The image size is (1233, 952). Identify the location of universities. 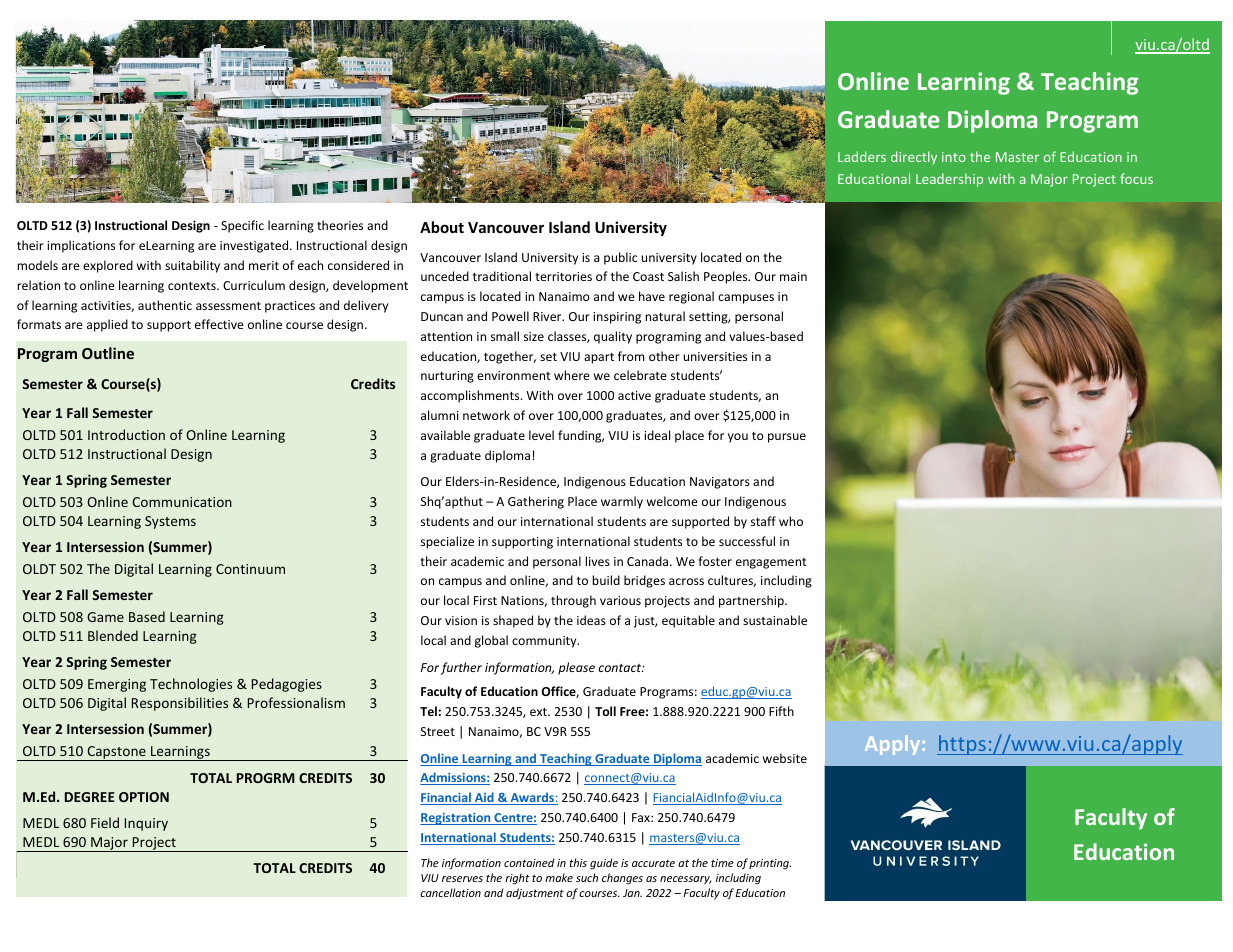
(715, 356).
